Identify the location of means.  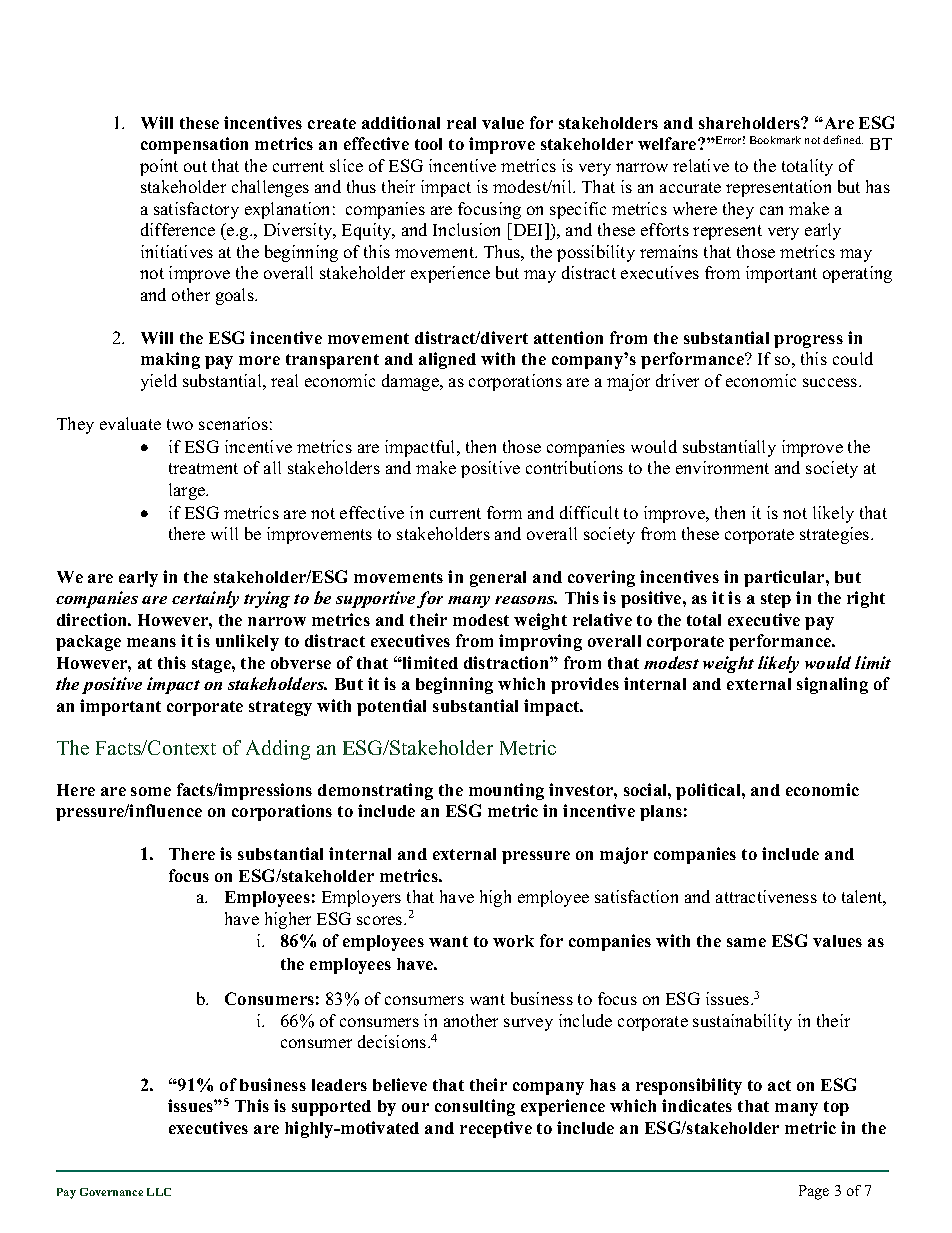
(151, 642).
